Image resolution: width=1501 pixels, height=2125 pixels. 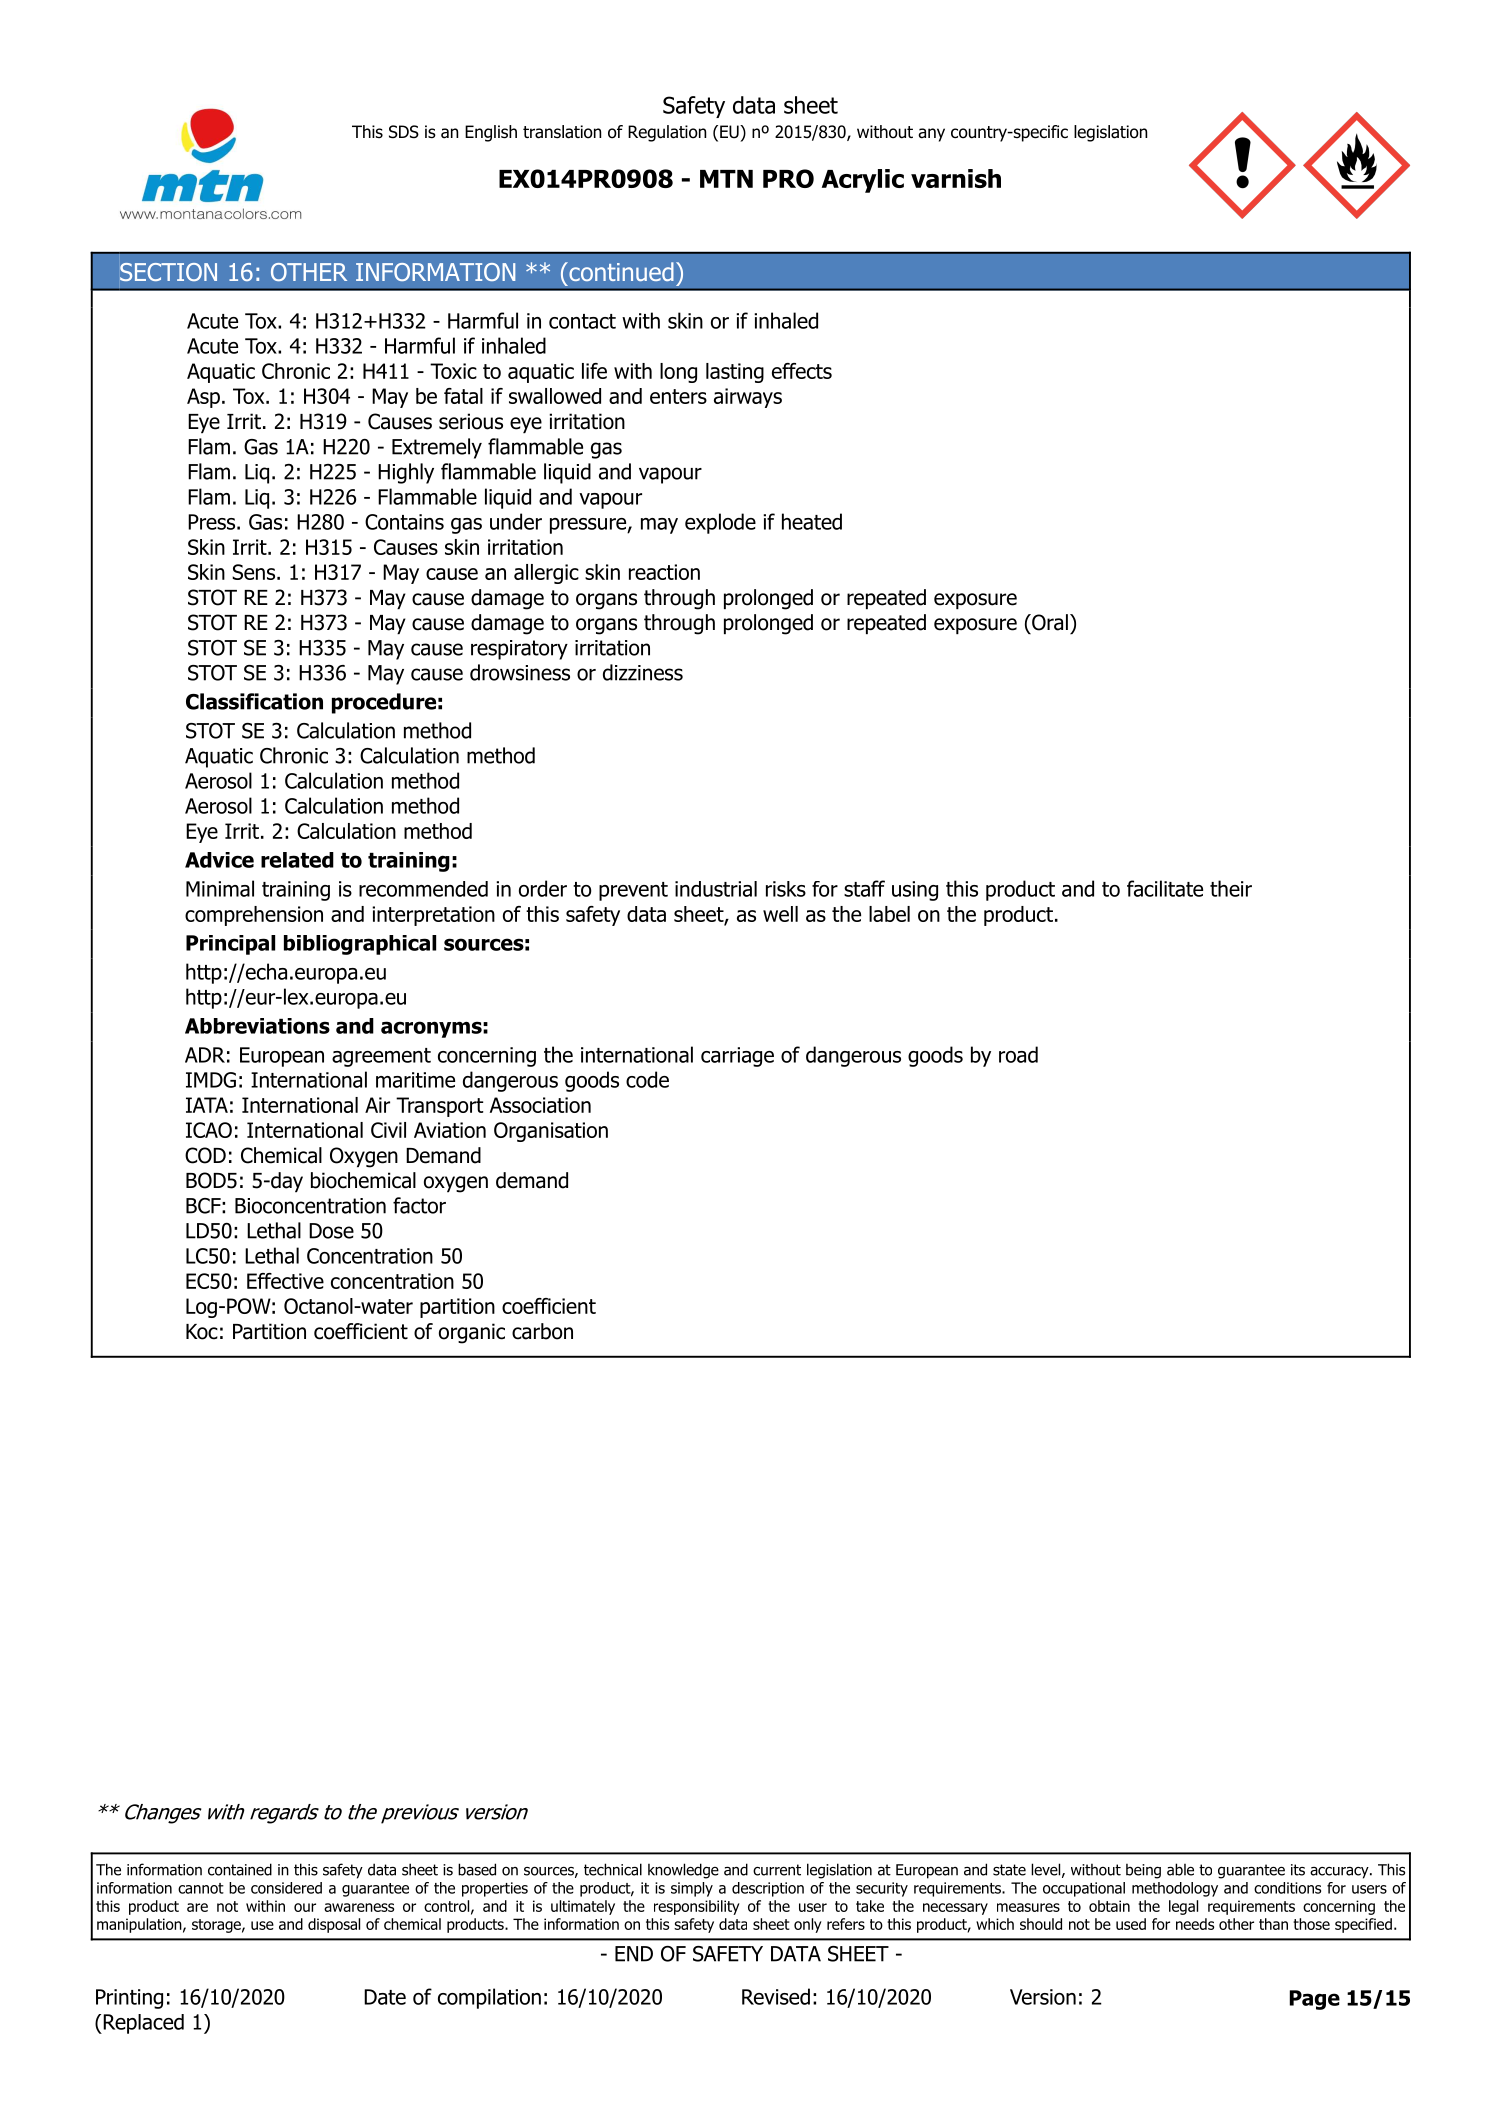 I want to click on road, so click(x=1018, y=1054).
